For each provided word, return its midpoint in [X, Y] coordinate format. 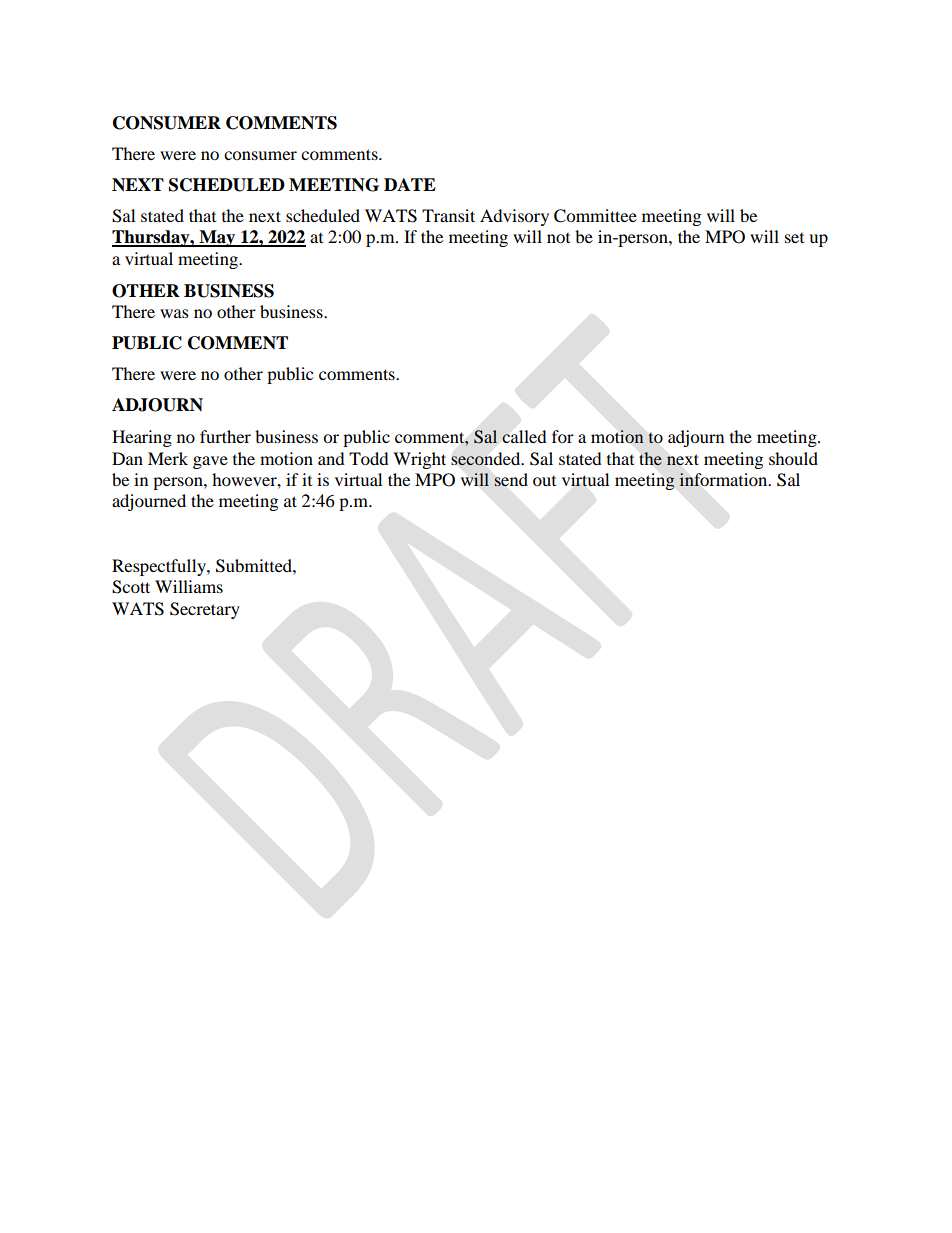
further [225, 436]
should [793, 458]
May [217, 238]
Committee [595, 216]
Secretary [205, 610]
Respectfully [160, 567]
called [524, 436]
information [724, 479]
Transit [448, 215]
